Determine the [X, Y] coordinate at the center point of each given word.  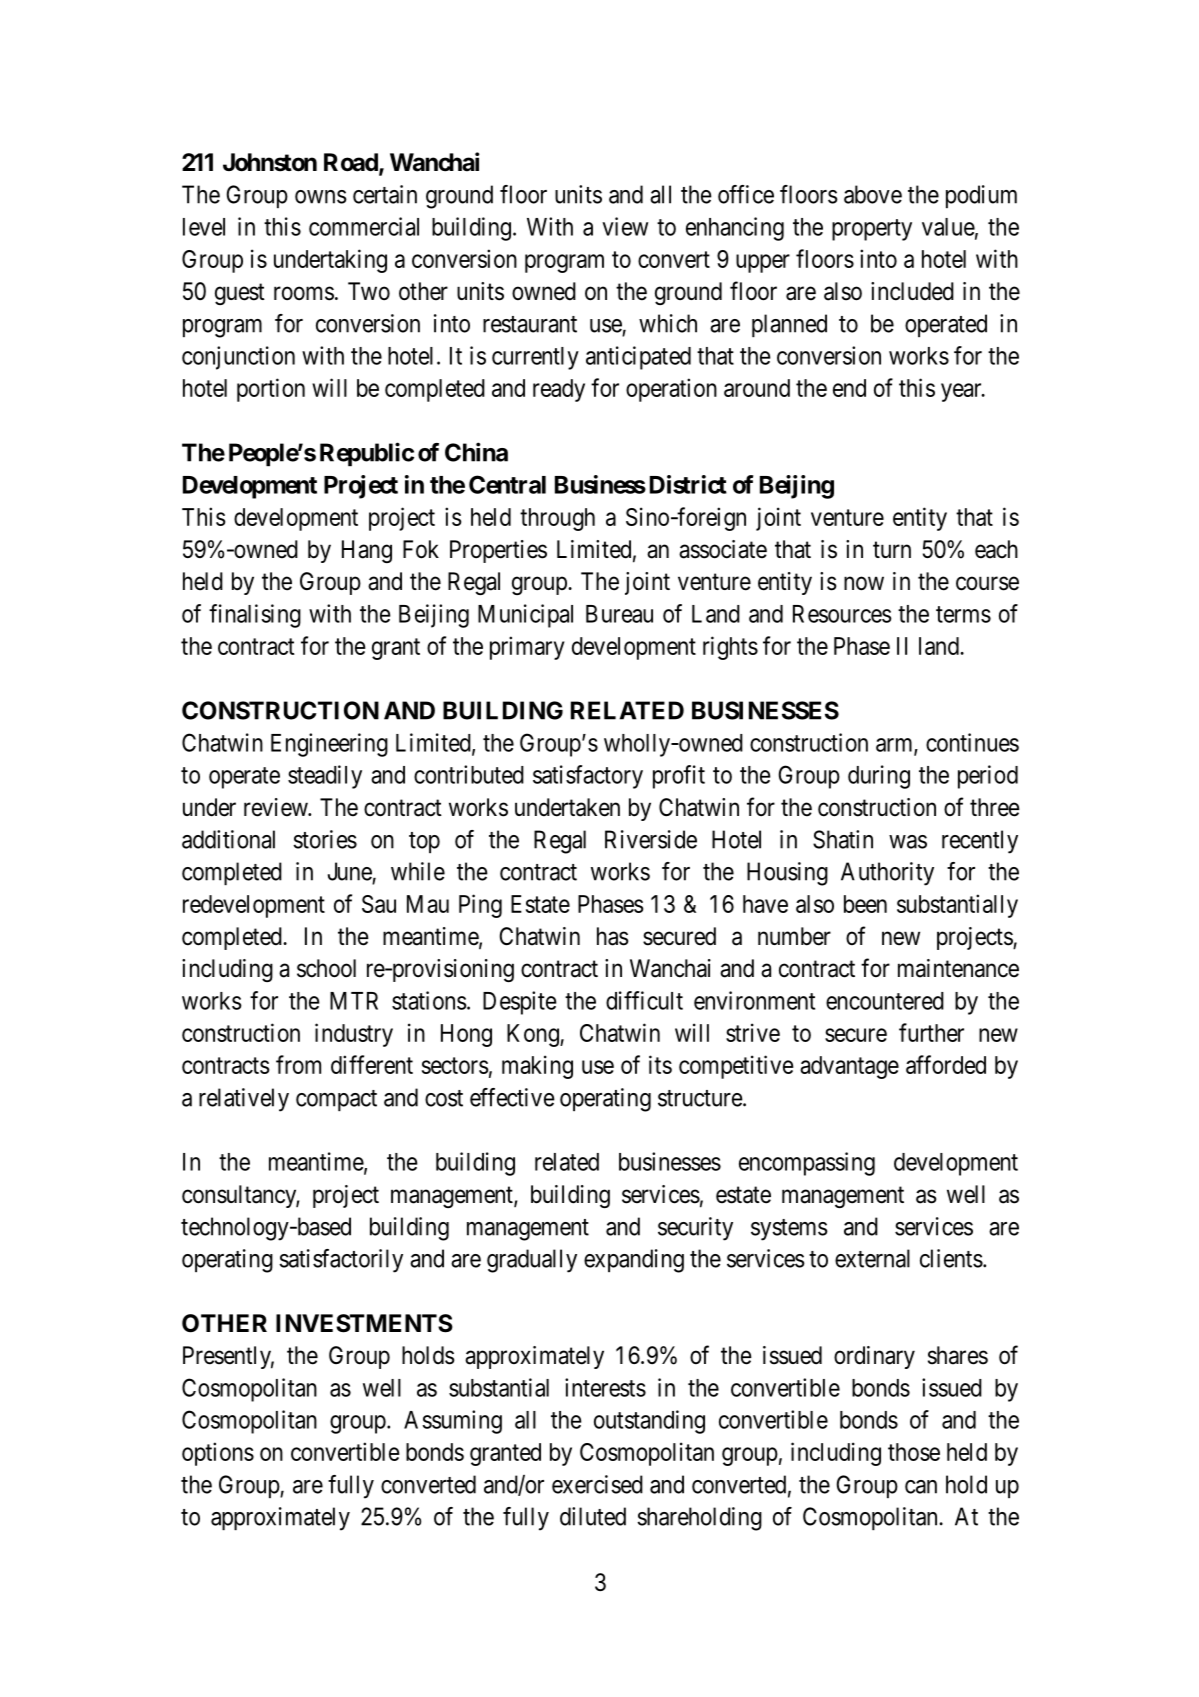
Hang [367, 551]
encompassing [807, 1164]
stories [325, 839]
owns [321, 197]
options [218, 1454]
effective [512, 1097]
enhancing [735, 229]
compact [336, 1100]
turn [892, 549]
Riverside [651, 839]
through [557, 519]
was [908, 842]
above [873, 194]
